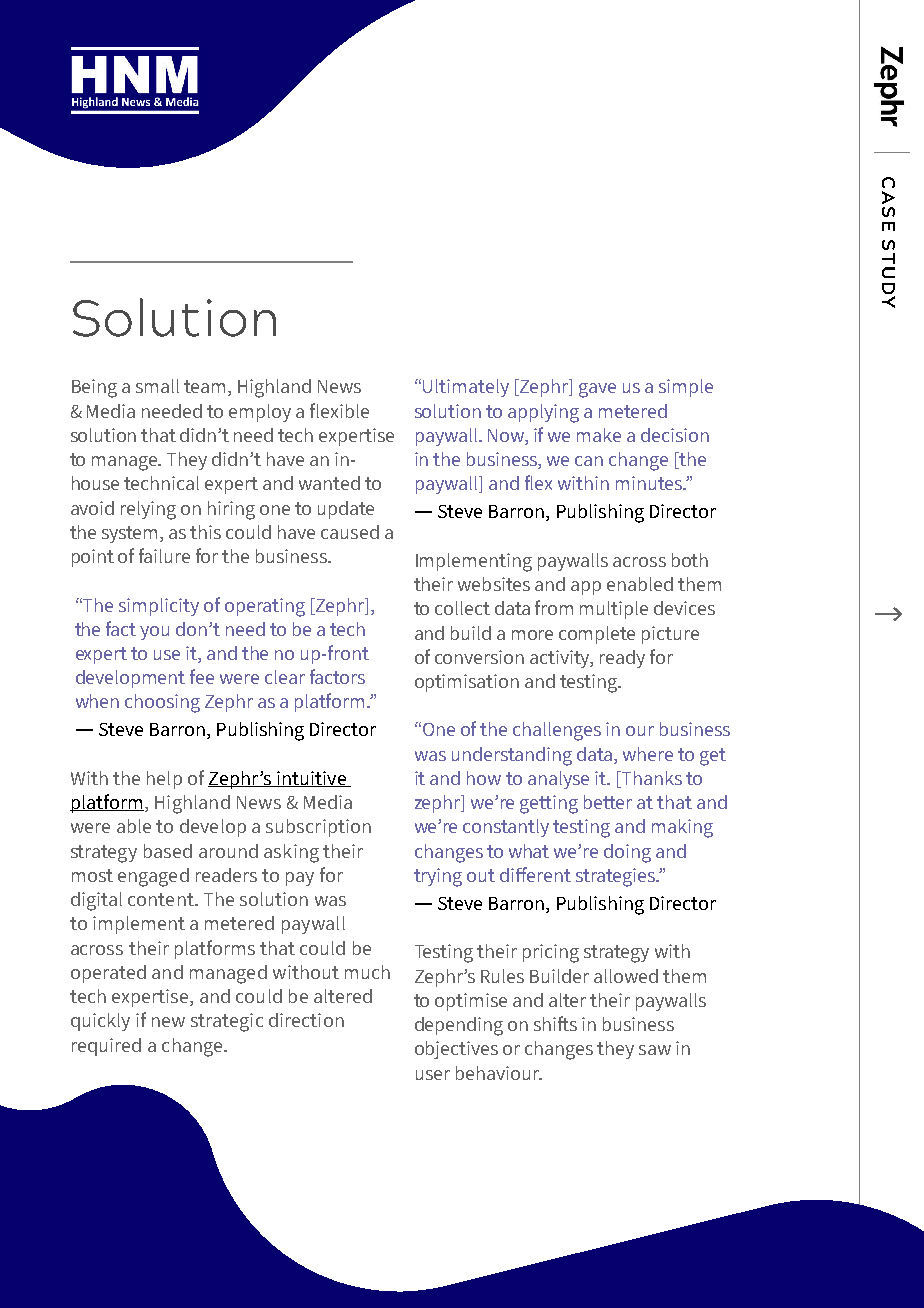  What do you see at coordinates (648, 754) in the document?
I see `where` at bounding box center [648, 754].
